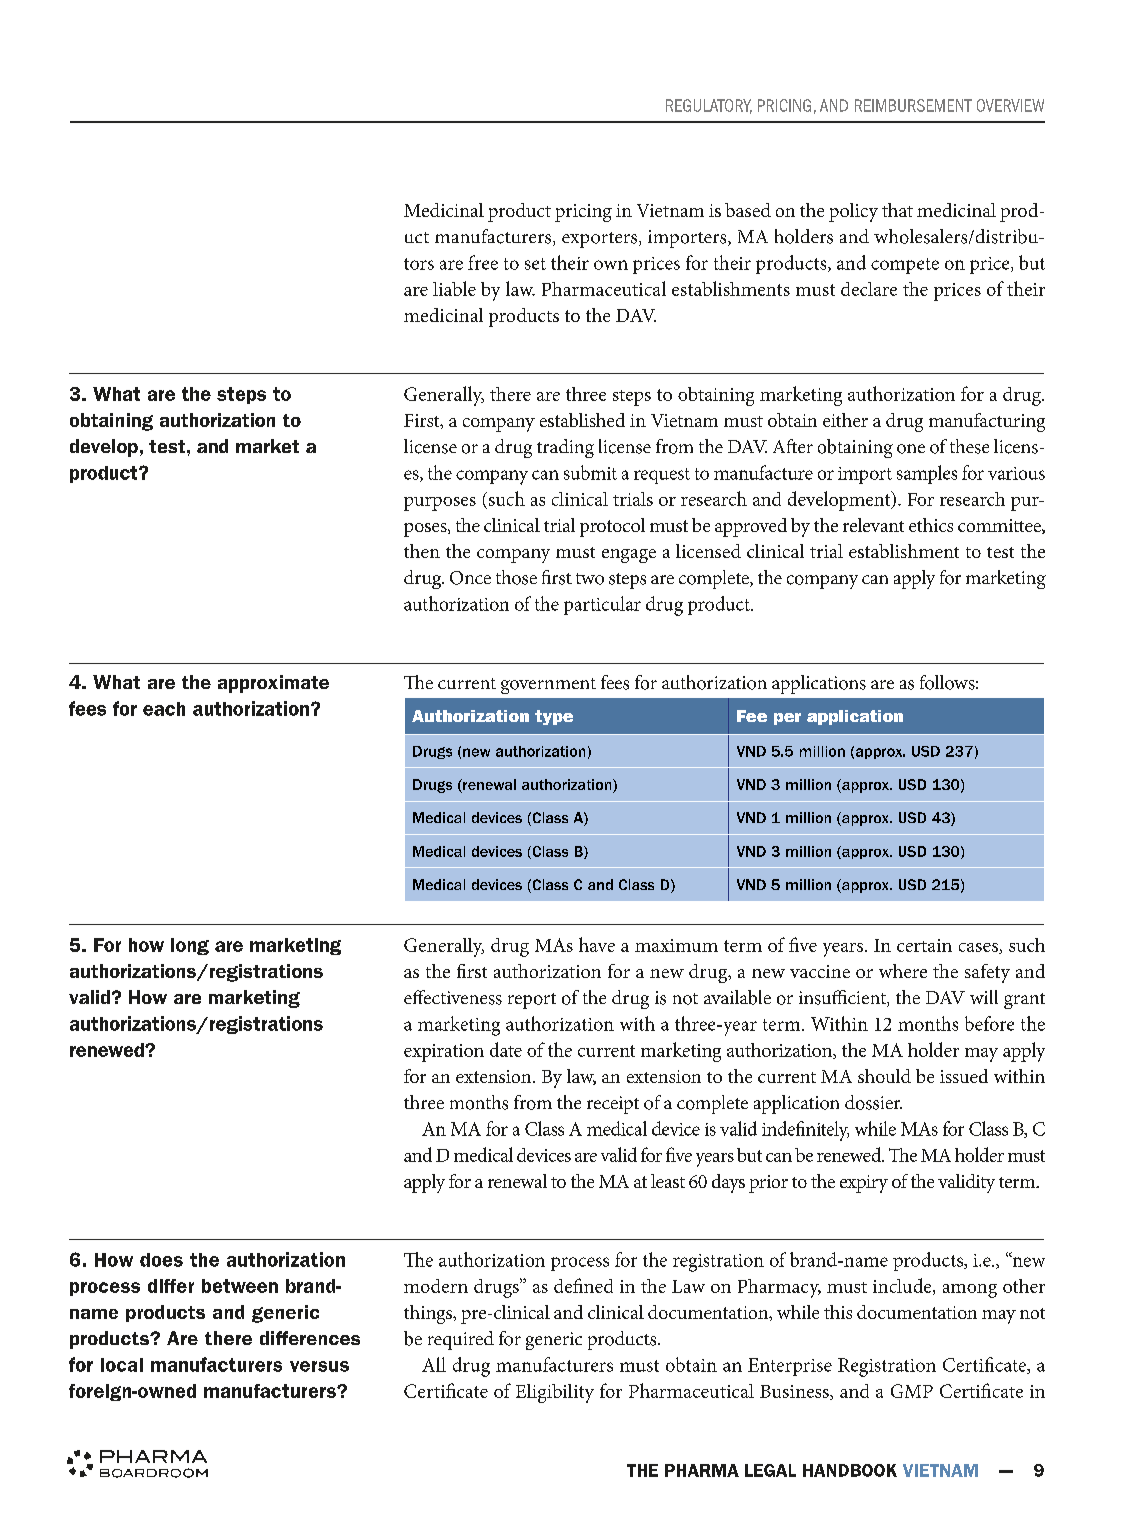 This screenshot has height=1526, width=1126. I want to click on versus, so click(319, 1366).
